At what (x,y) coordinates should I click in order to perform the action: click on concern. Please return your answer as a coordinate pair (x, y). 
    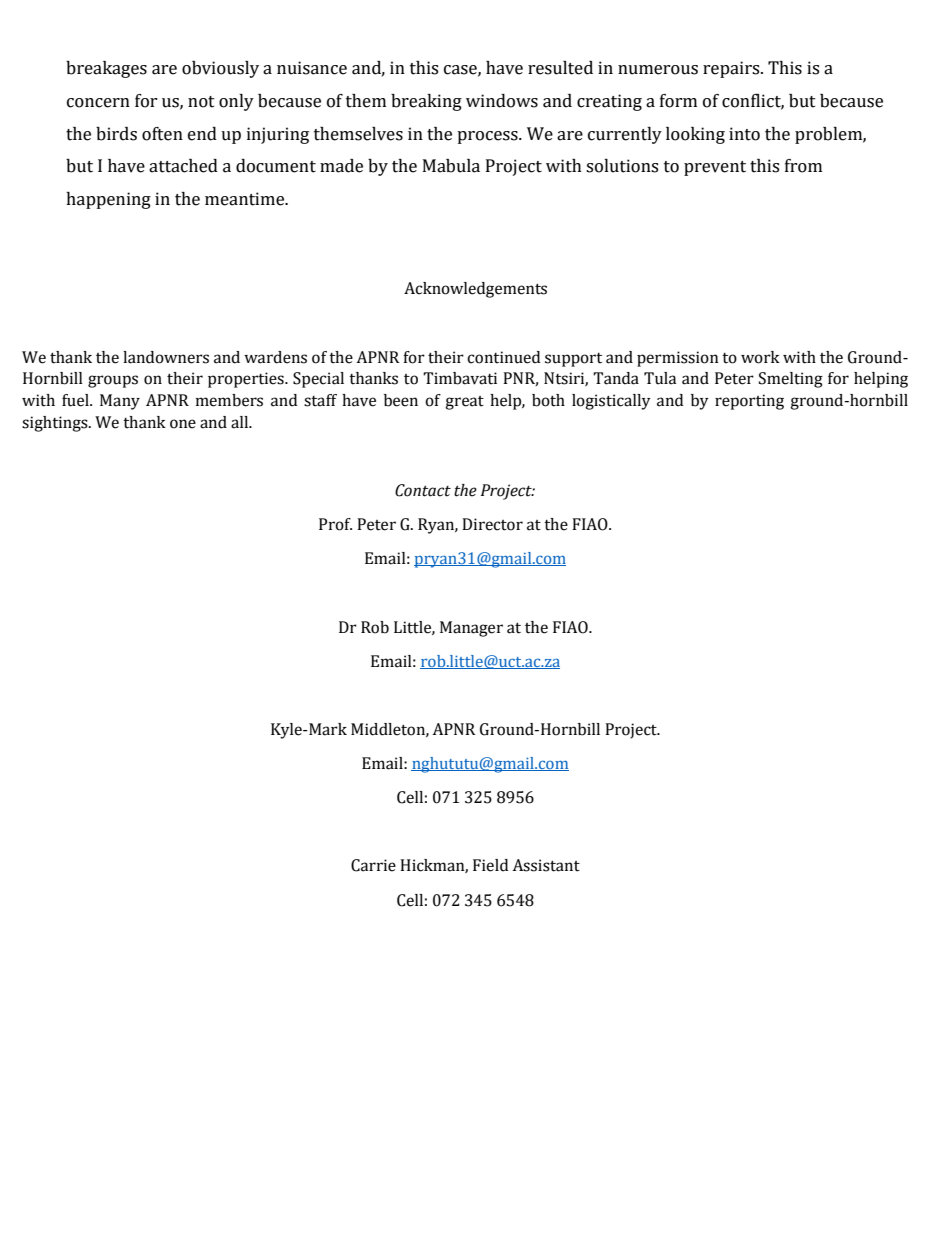
    Looking at the image, I should click on (98, 103).
